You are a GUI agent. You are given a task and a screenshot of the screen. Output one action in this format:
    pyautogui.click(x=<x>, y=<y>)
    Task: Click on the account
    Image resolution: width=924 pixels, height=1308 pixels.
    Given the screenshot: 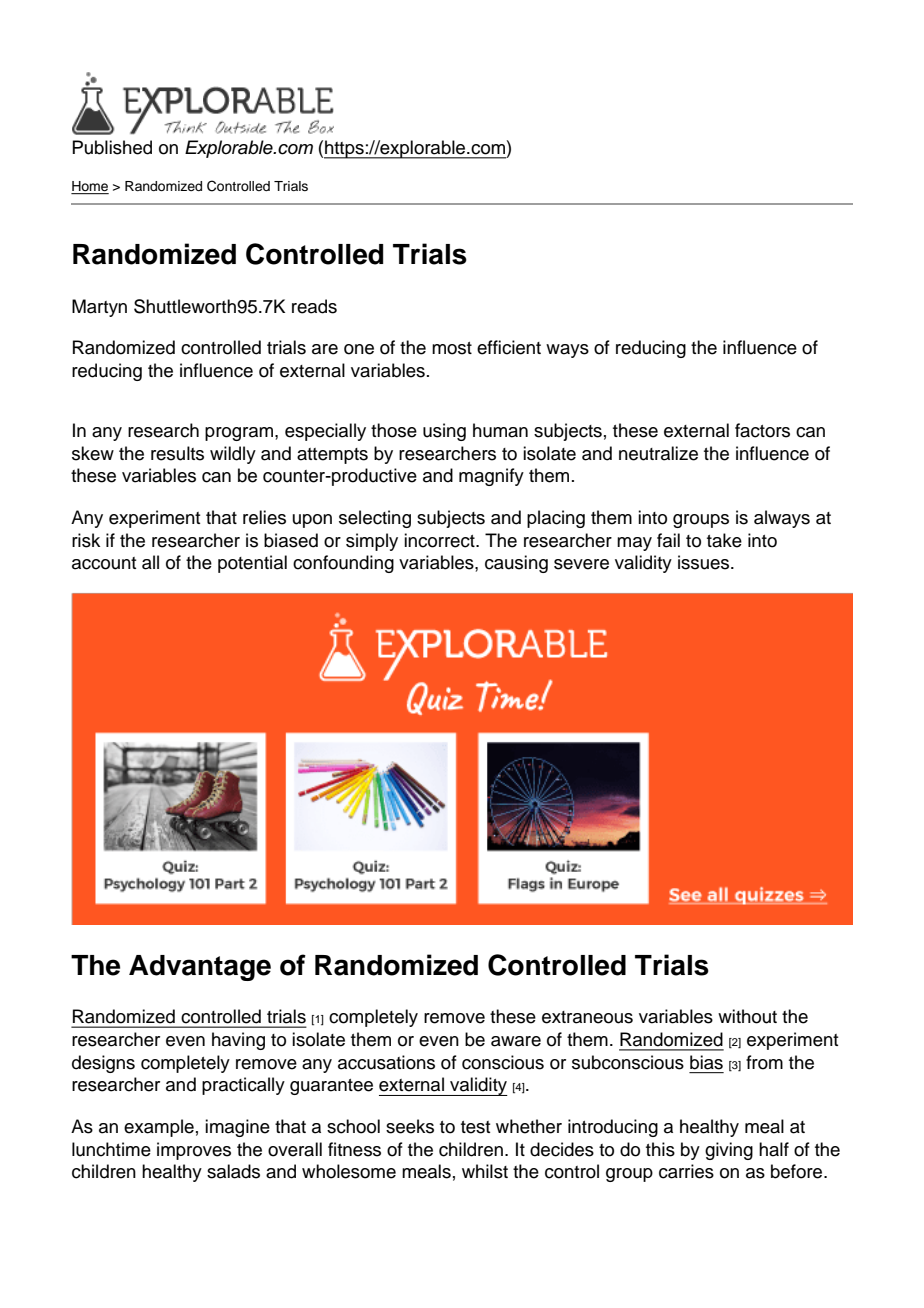 What is the action you would take?
    pyautogui.click(x=104, y=563)
